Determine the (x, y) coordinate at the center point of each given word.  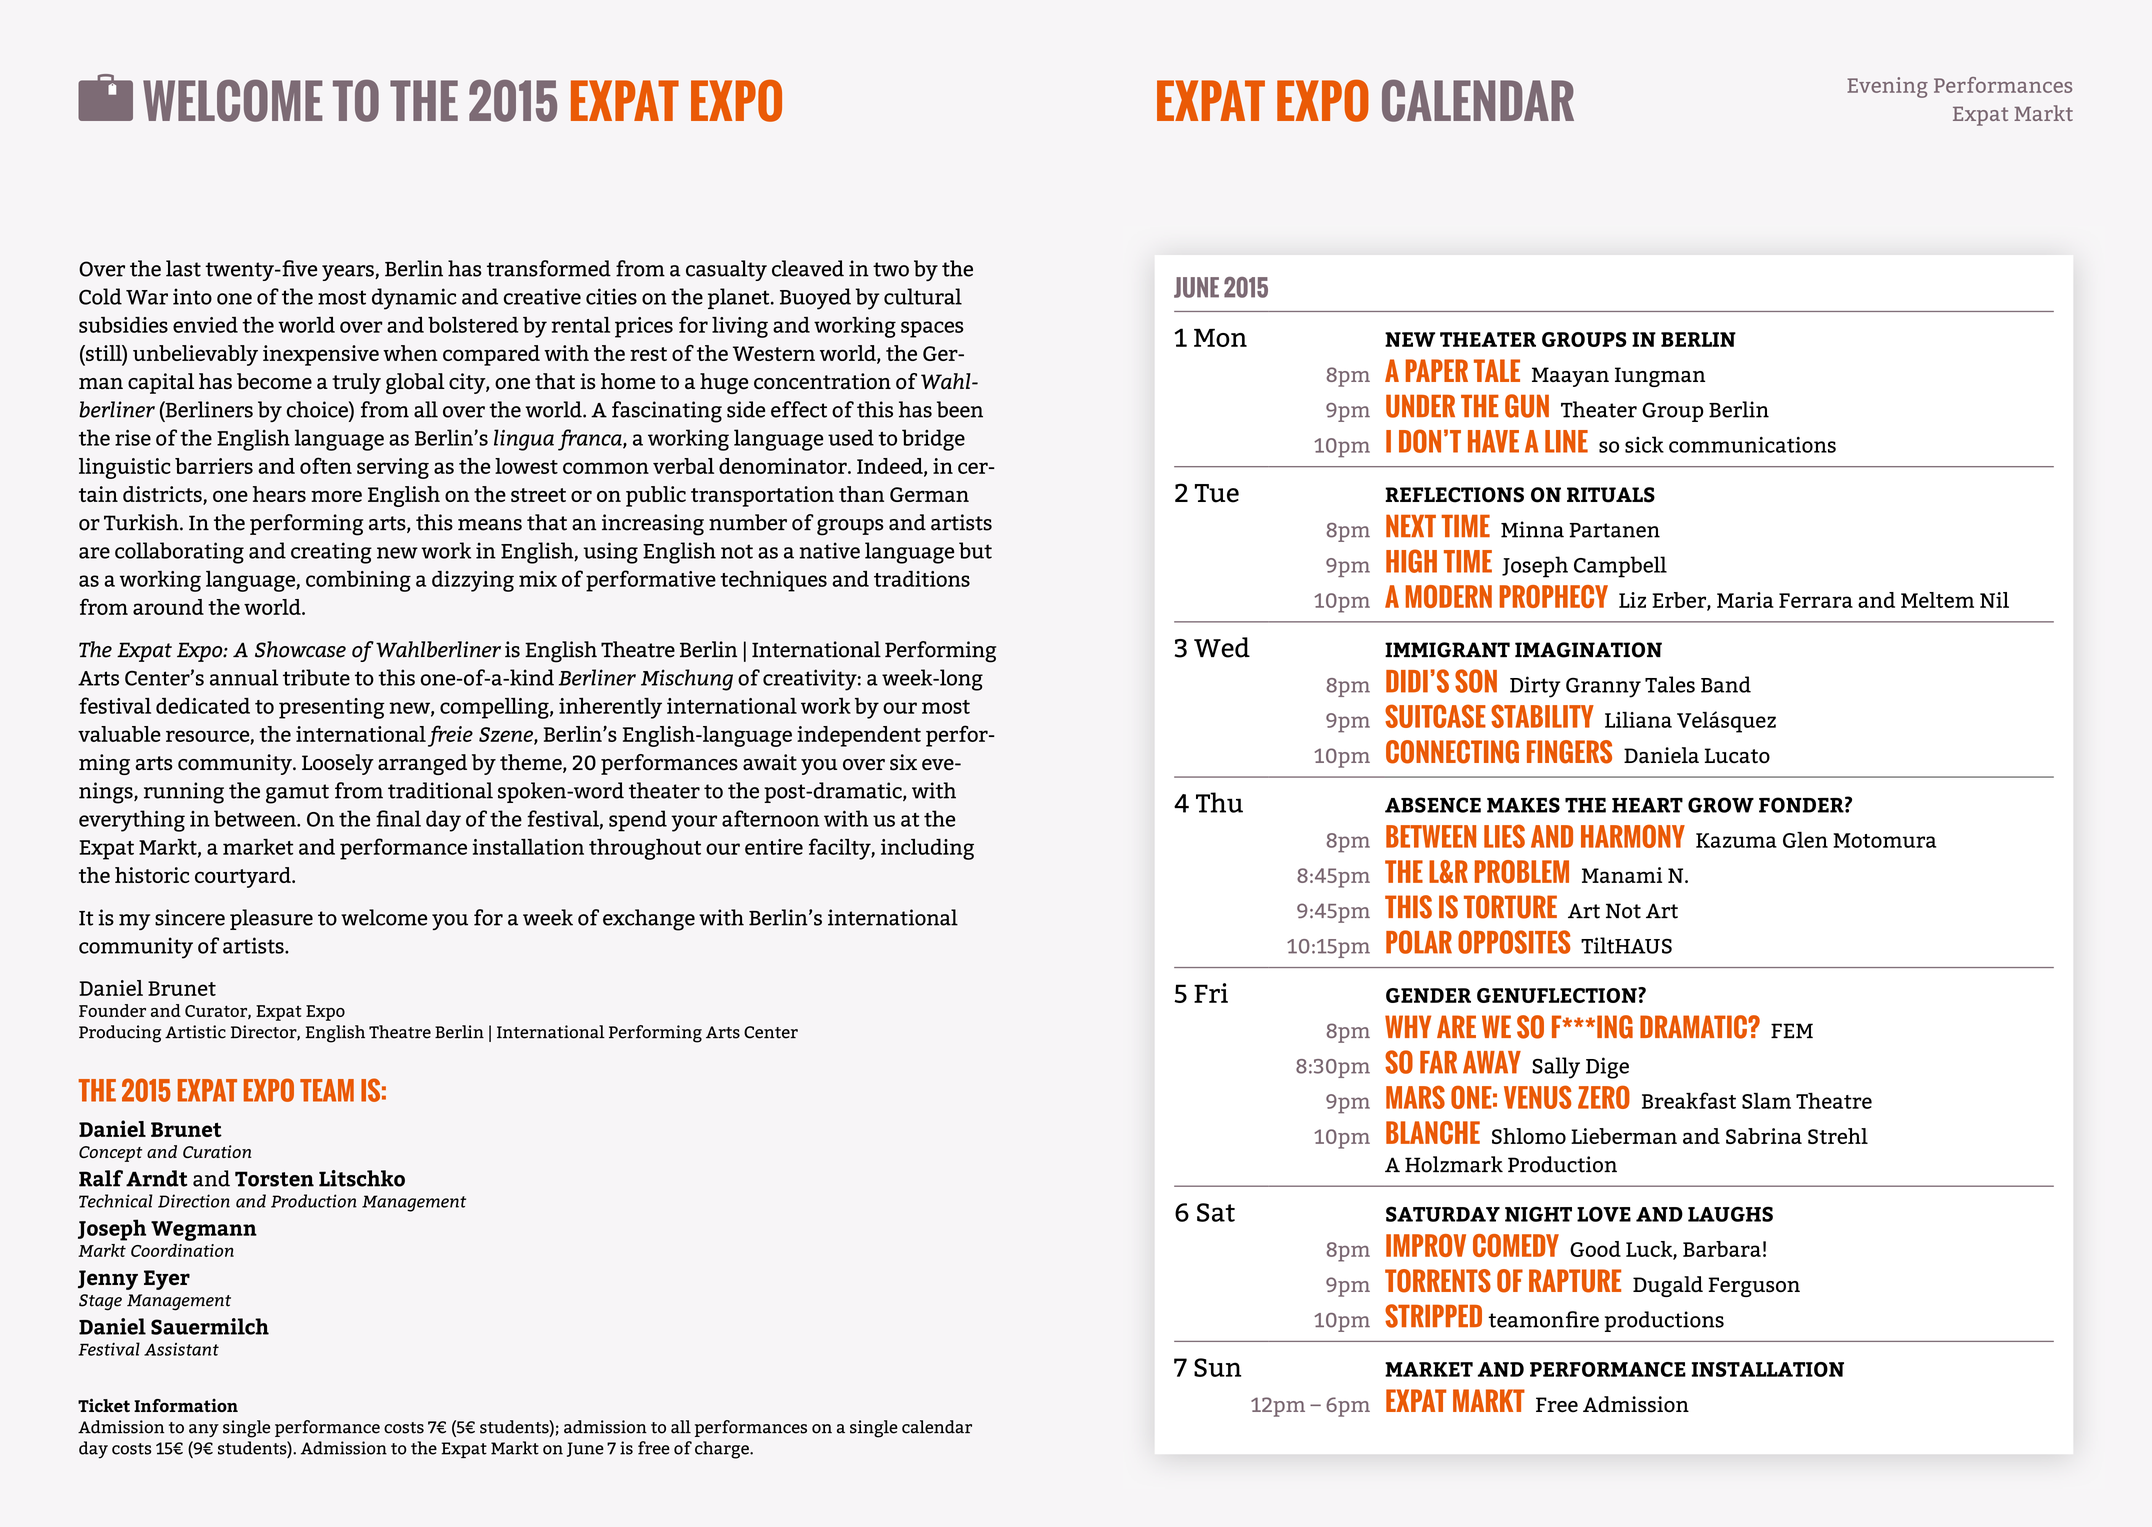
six (903, 762)
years (349, 273)
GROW (1721, 805)
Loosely (338, 764)
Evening (1887, 87)
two (891, 269)
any (204, 1430)
